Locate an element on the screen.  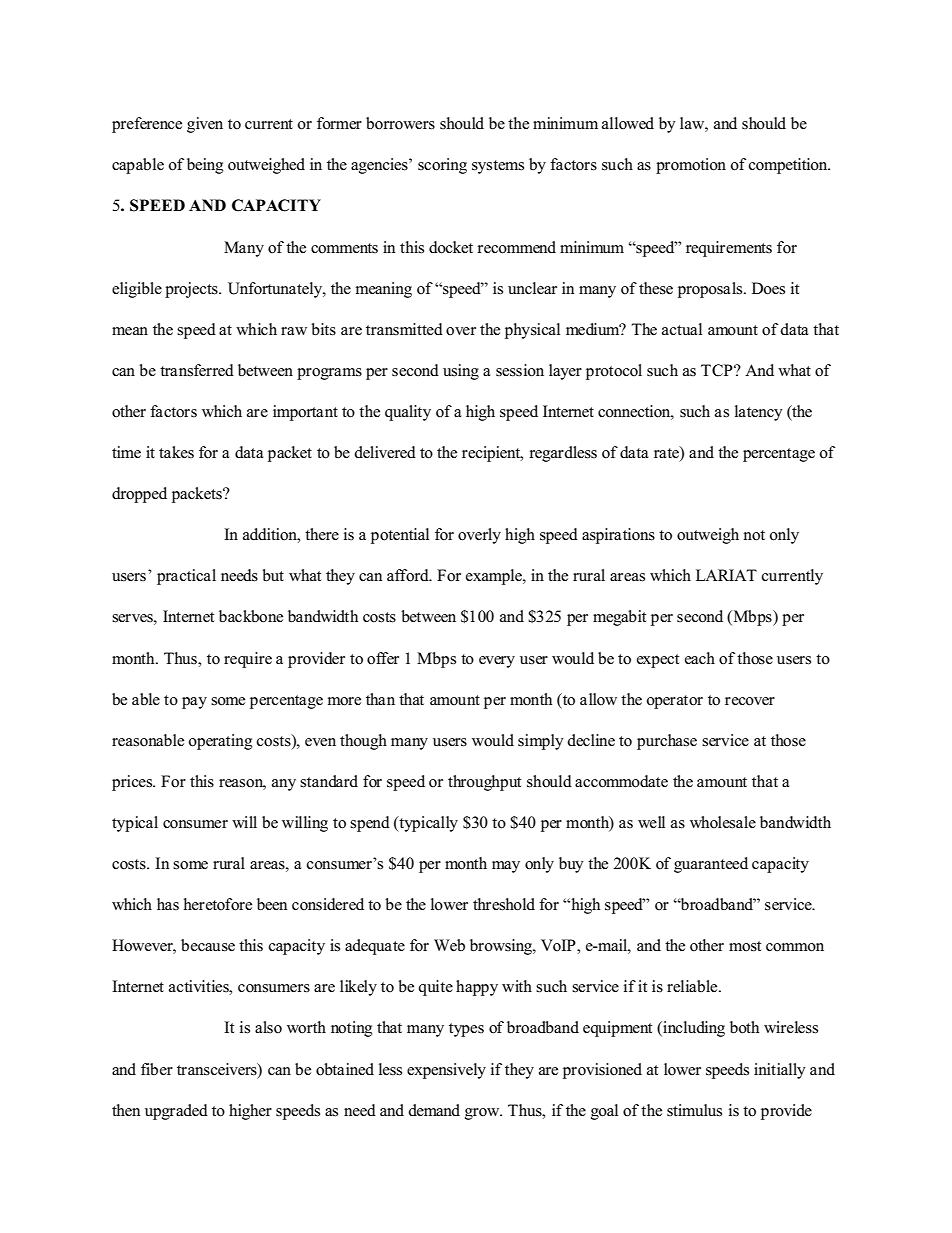
promotion is located at coordinates (691, 166).
